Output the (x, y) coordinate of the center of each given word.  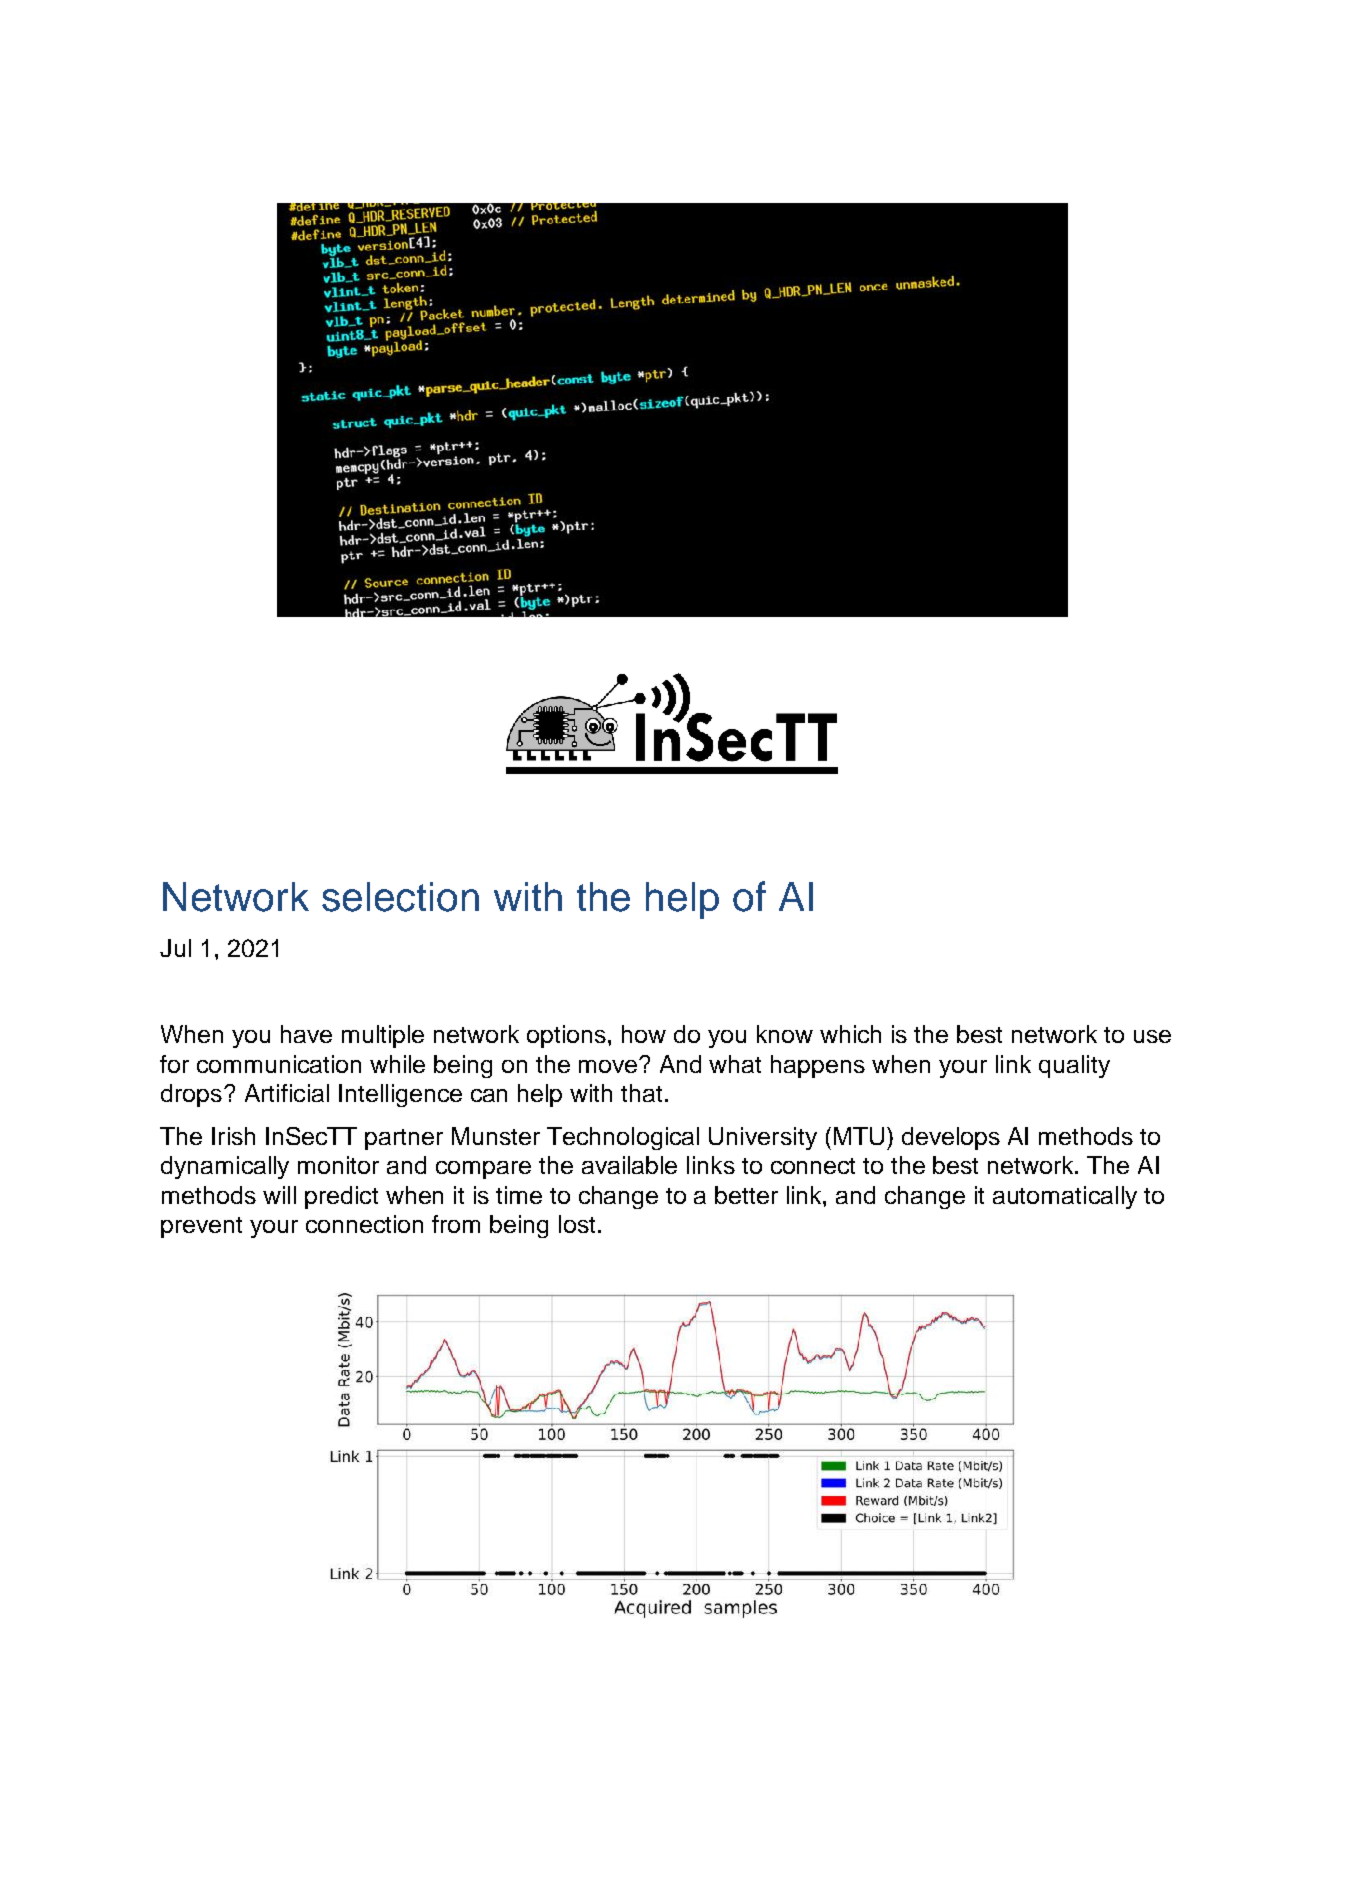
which (850, 1034)
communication (279, 1064)
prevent (201, 1227)
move (609, 1066)
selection (400, 897)
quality (1074, 1066)
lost (577, 1224)
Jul (175, 948)
